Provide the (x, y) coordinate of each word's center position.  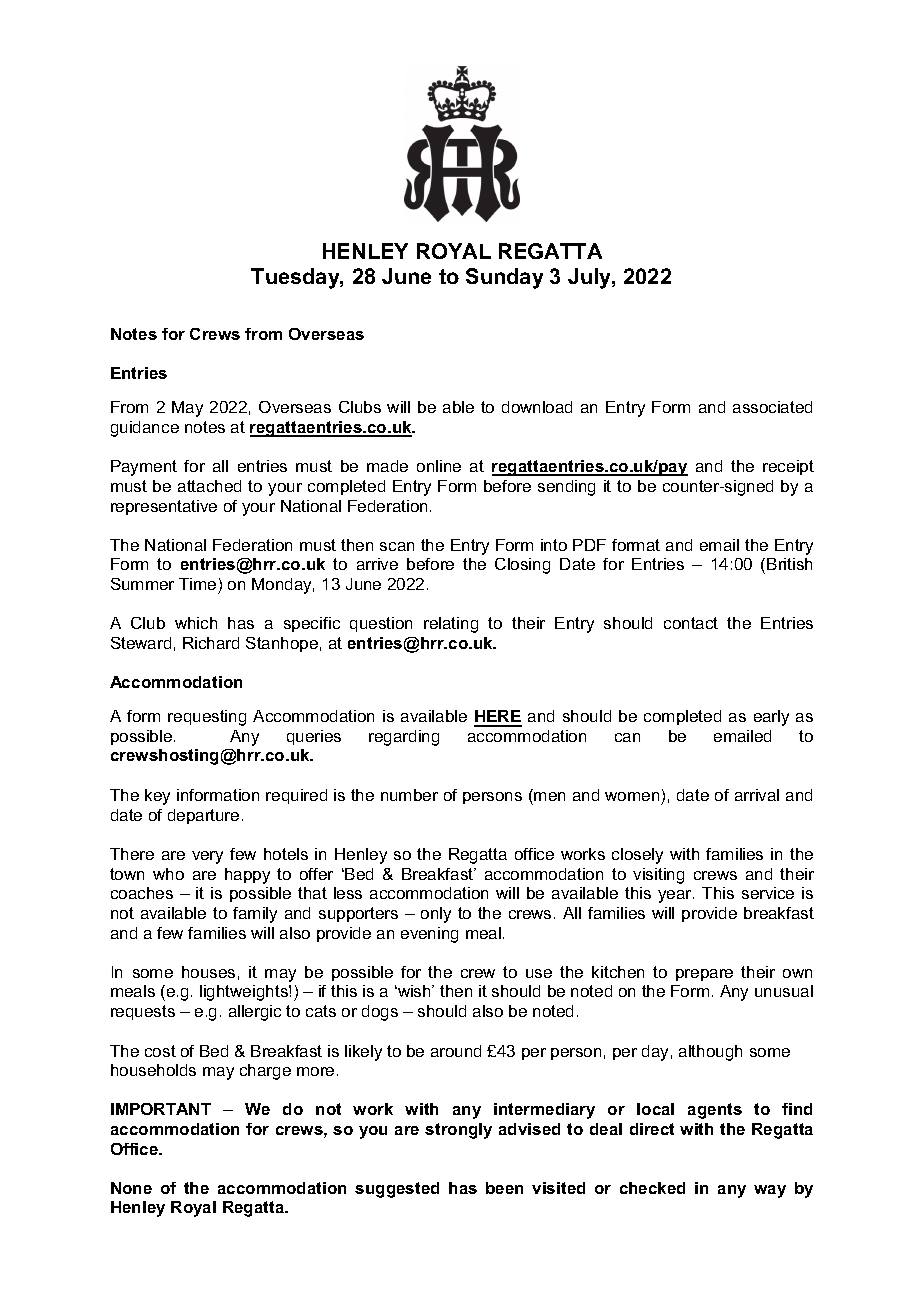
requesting (207, 718)
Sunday (504, 278)
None (131, 1188)
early (771, 718)
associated (772, 407)
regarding (404, 738)
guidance (145, 429)
